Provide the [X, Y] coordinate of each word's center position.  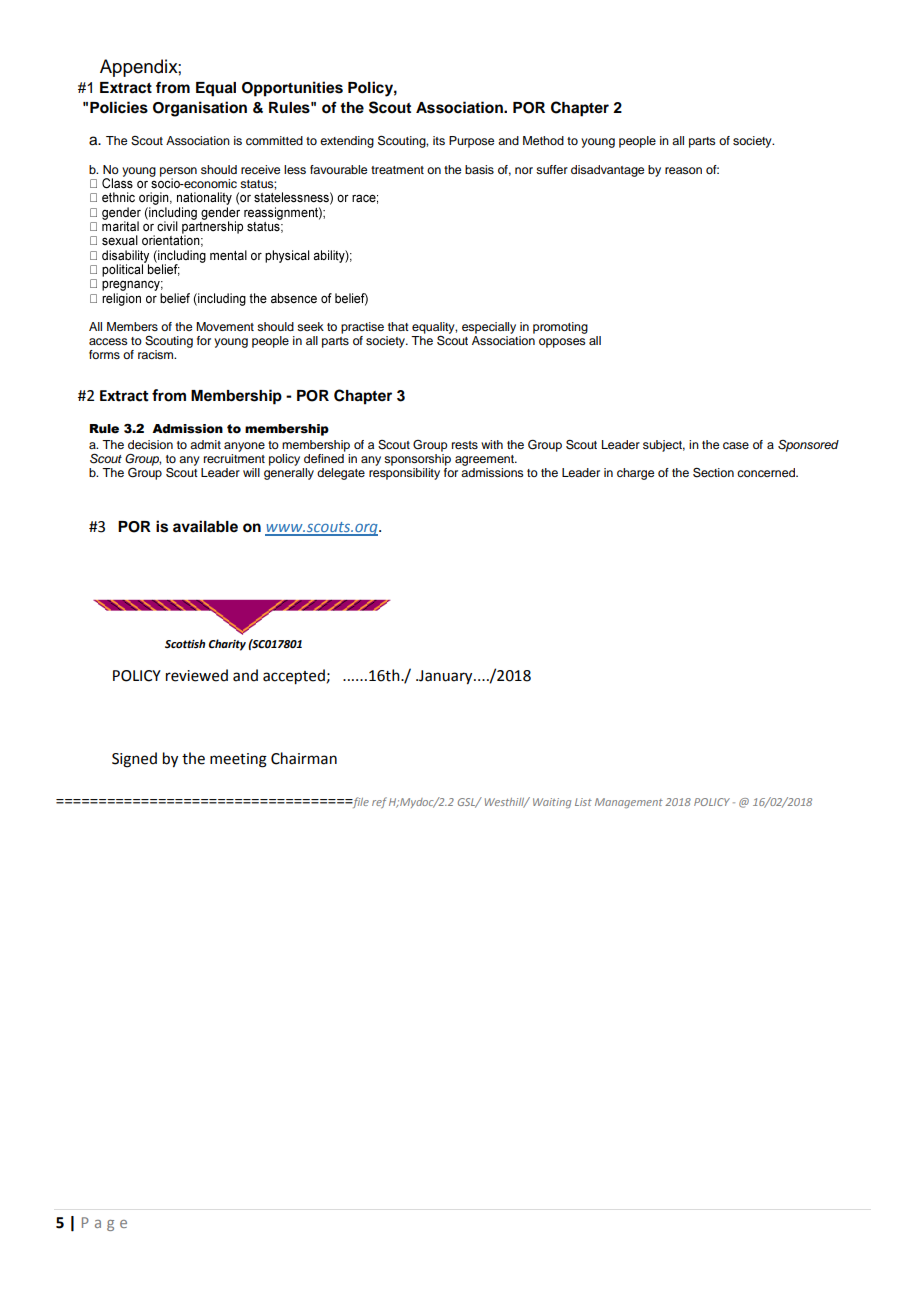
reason [683, 170]
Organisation [200, 109]
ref [379, 802]
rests [465, 445]
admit [205, 444]
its [439, 140]
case [736, 445]
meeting [238, 760]
